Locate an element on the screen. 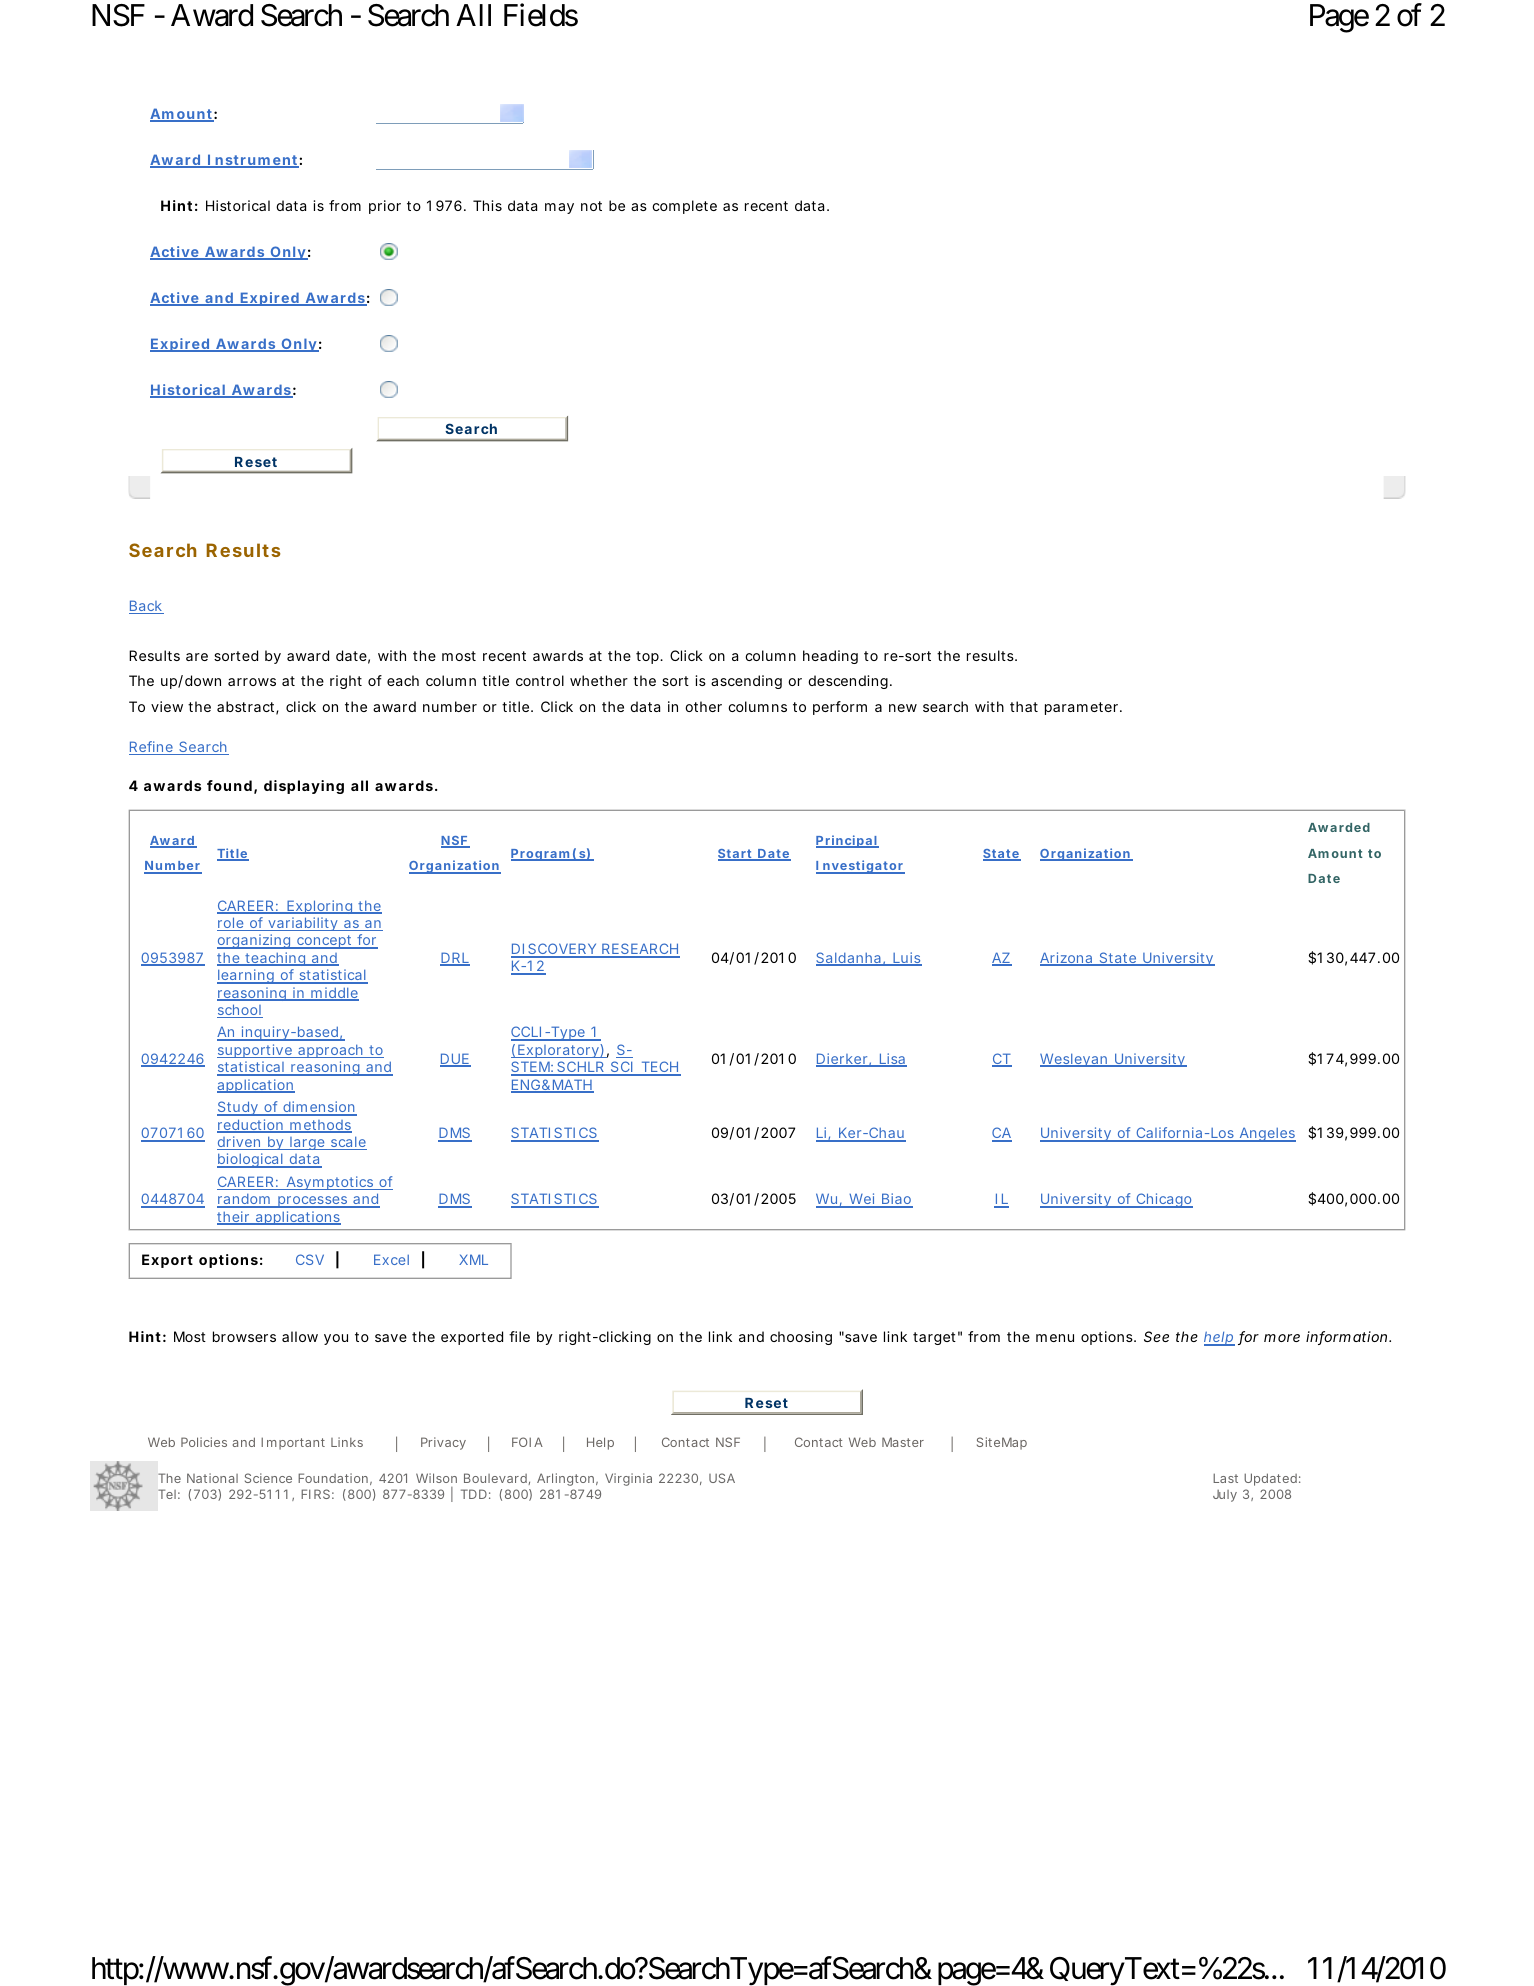 The image size is (1534, 1986). supportive is located at coordinates (255, 1051).
